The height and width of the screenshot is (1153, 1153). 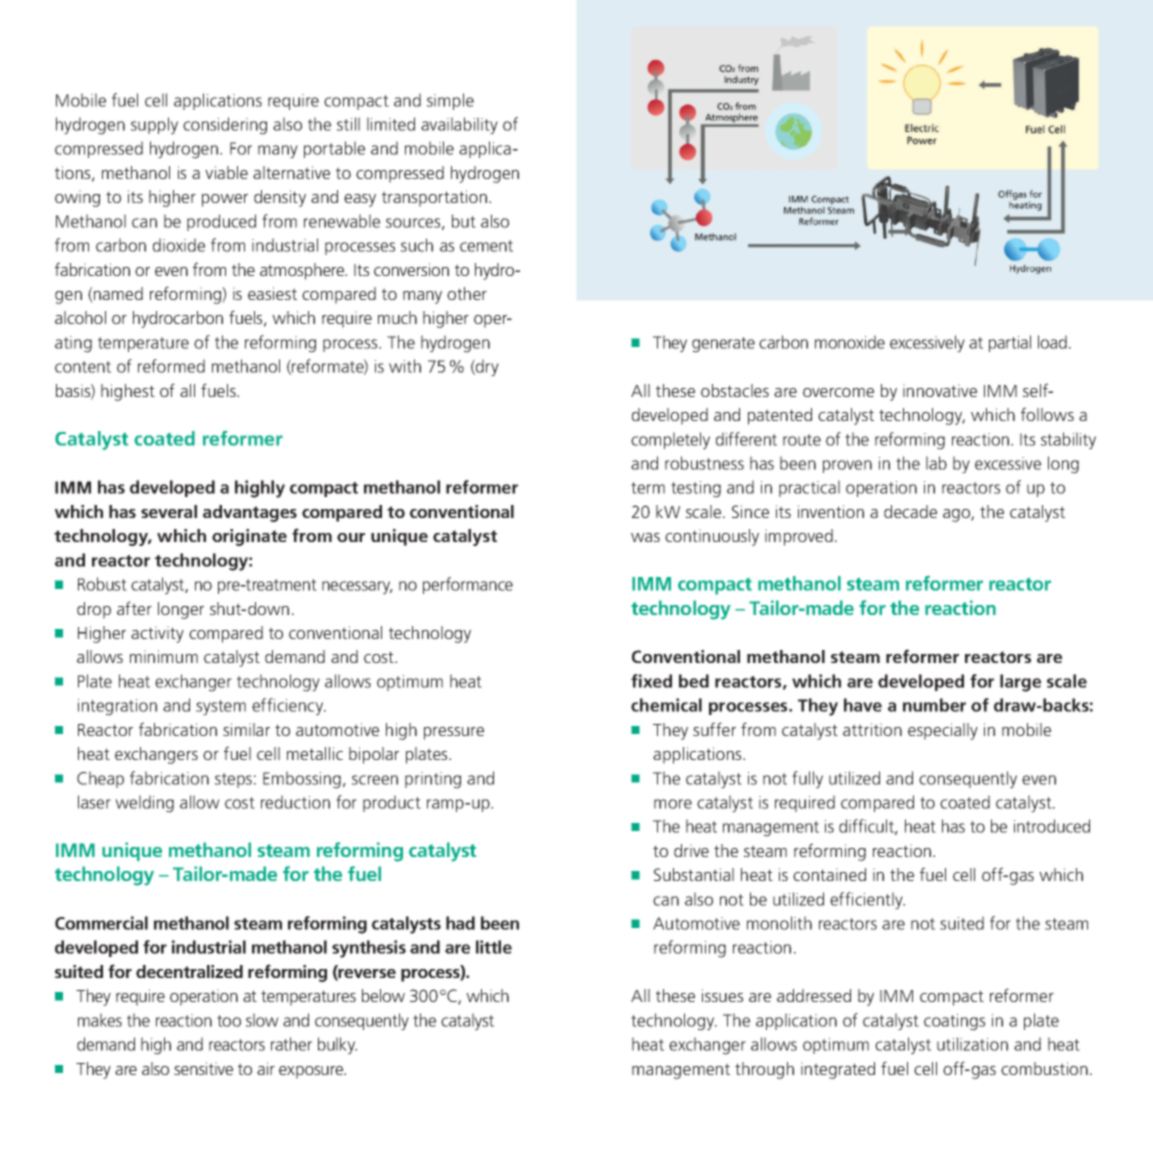 What do you see at coordinates (203, 1068) in the screenshot?
I see `sensitive` at bounding box center [203, 1068].
